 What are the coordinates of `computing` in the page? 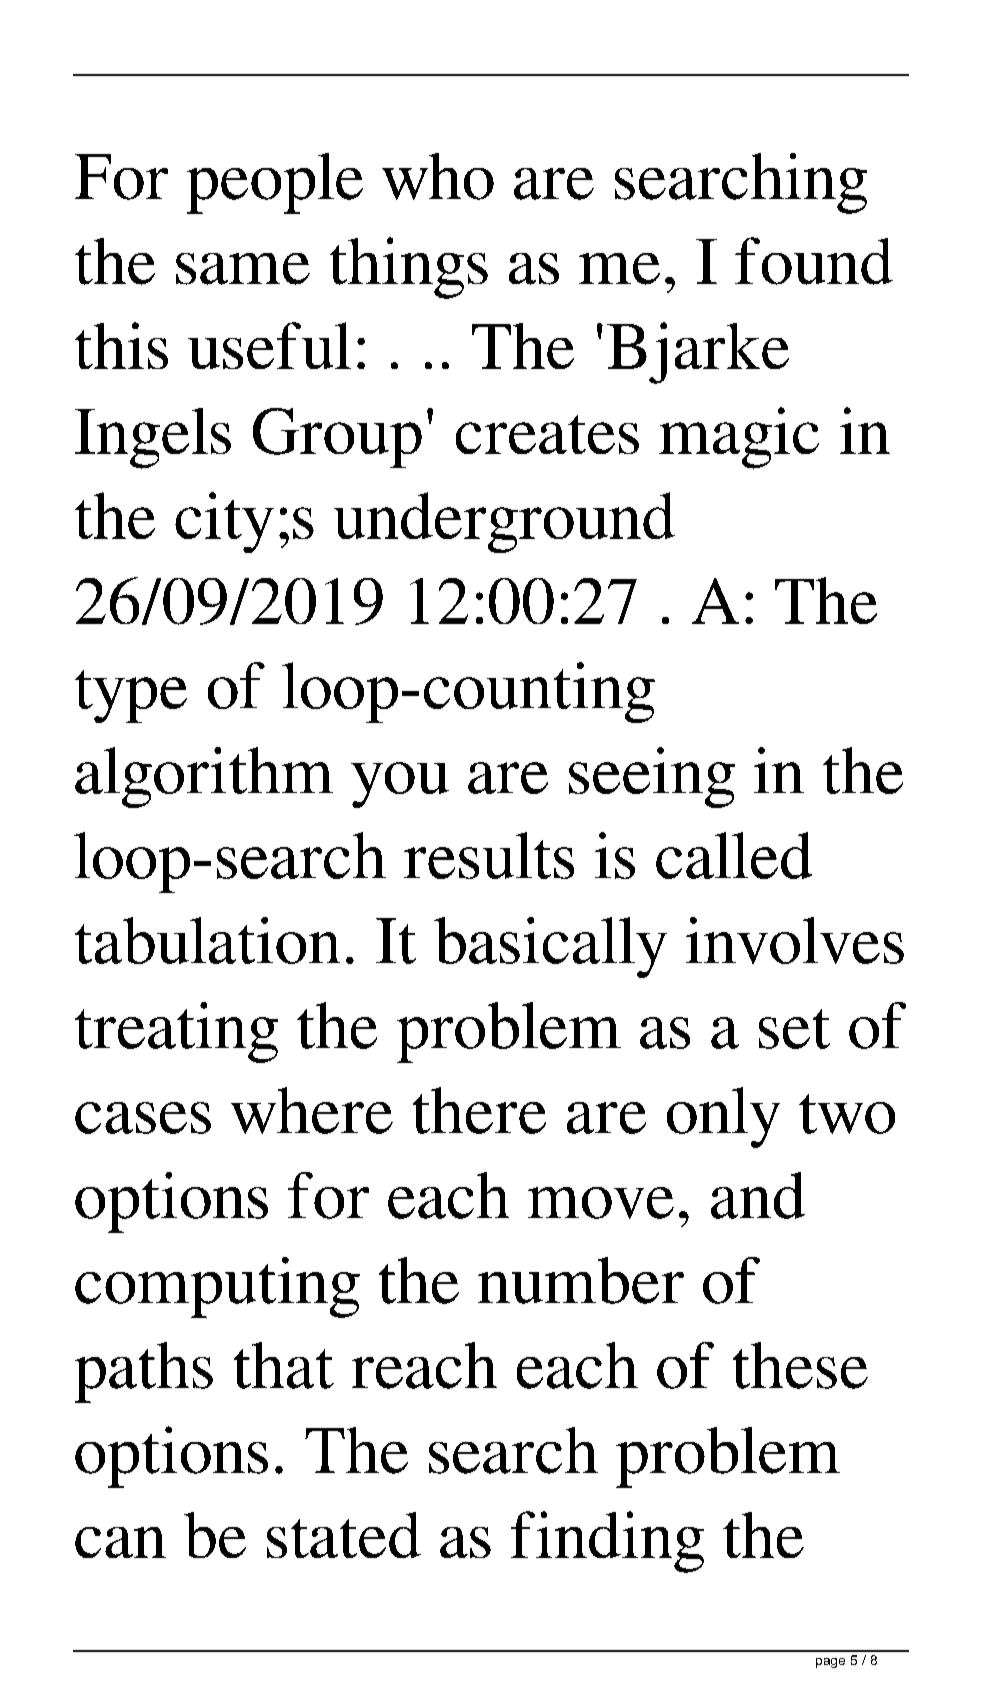 It's located at (217, 1287).
